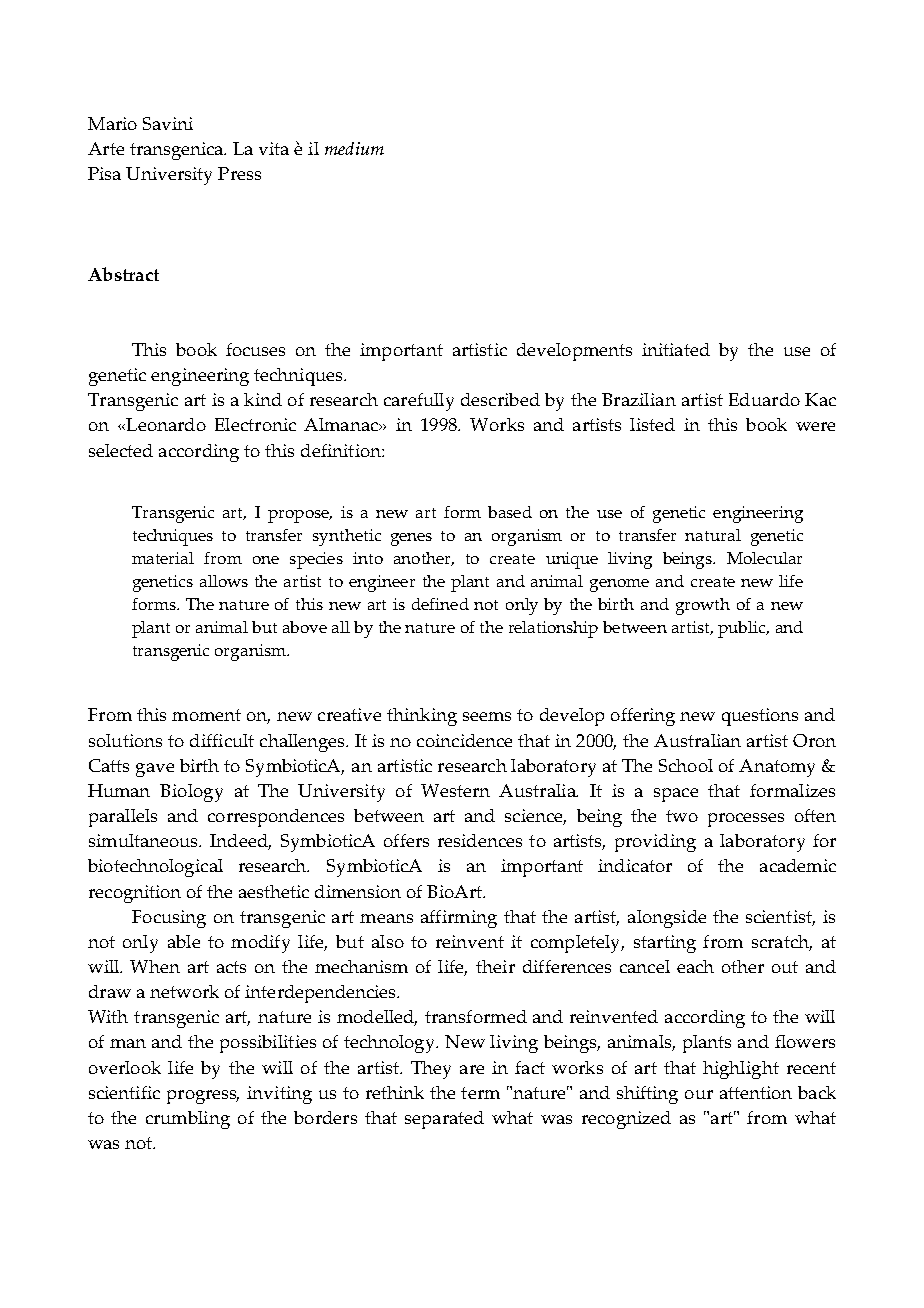  I want to click on initiated, so click(676, 349).
